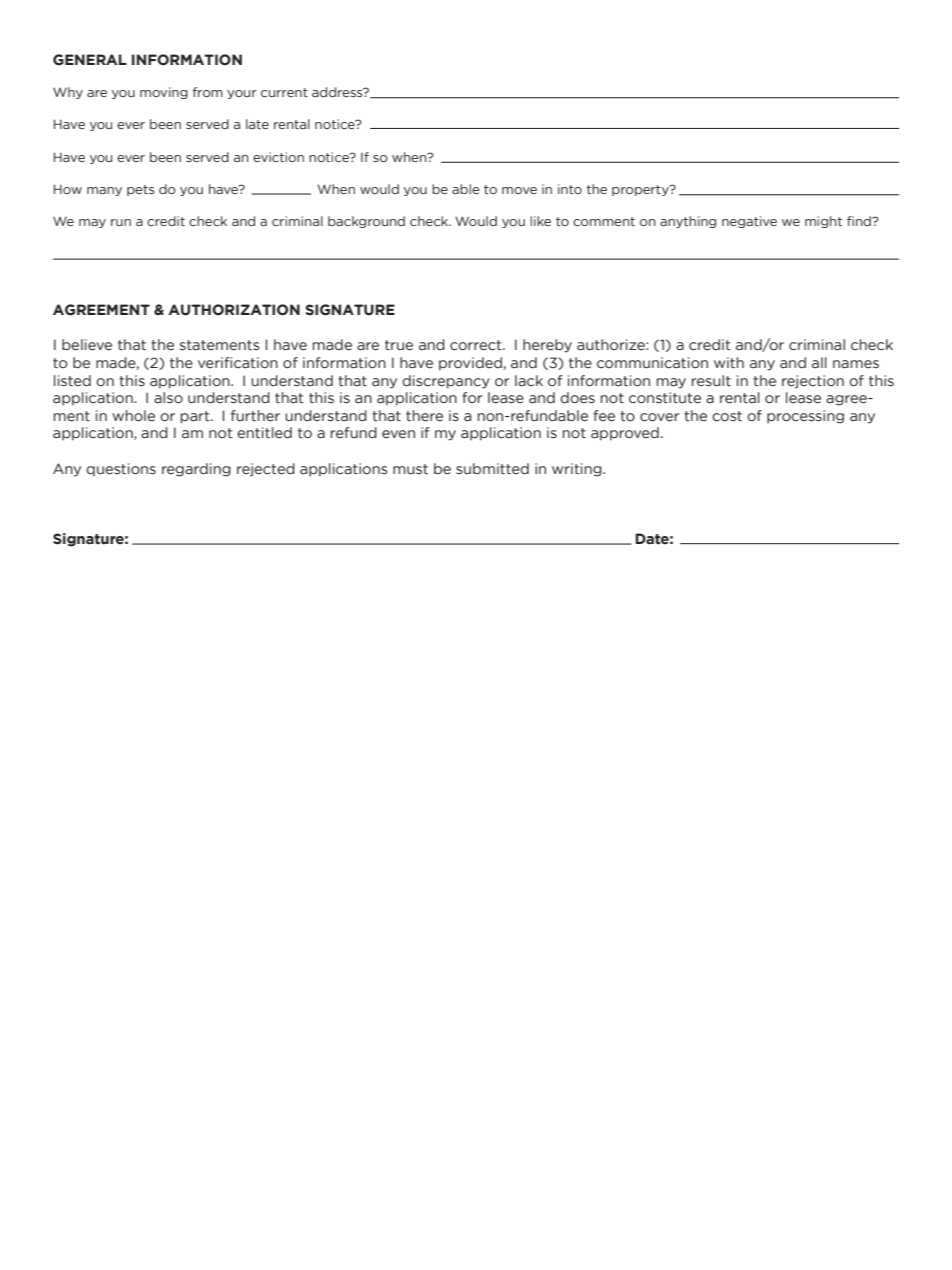  Describe the element at coordinates (729, 363) in the screenshot. I see `with` at that location.
